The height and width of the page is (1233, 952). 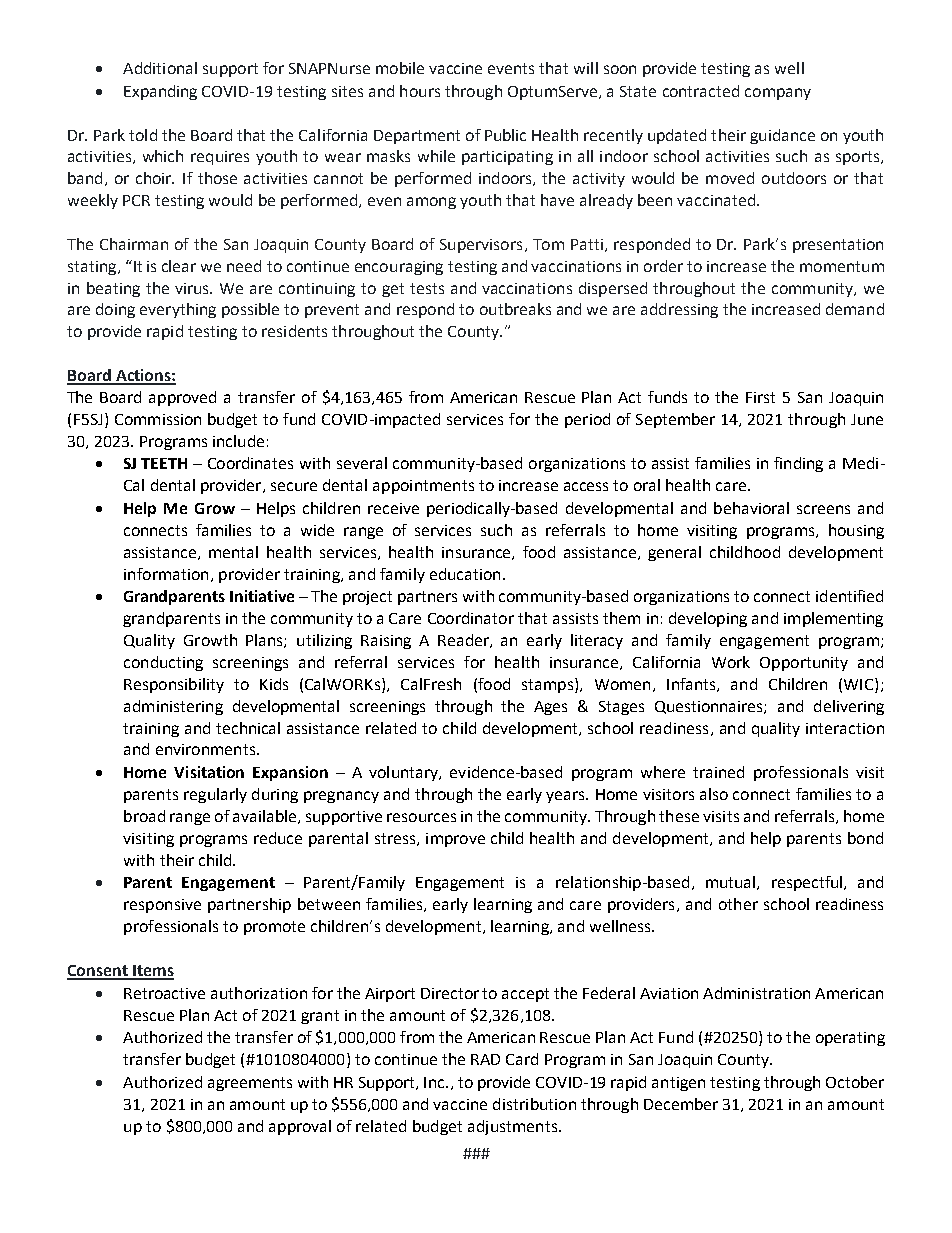 What do you see at coordinates (485, 1059) in the page?
I see `RAD` at bounding box center [485, 1059].
